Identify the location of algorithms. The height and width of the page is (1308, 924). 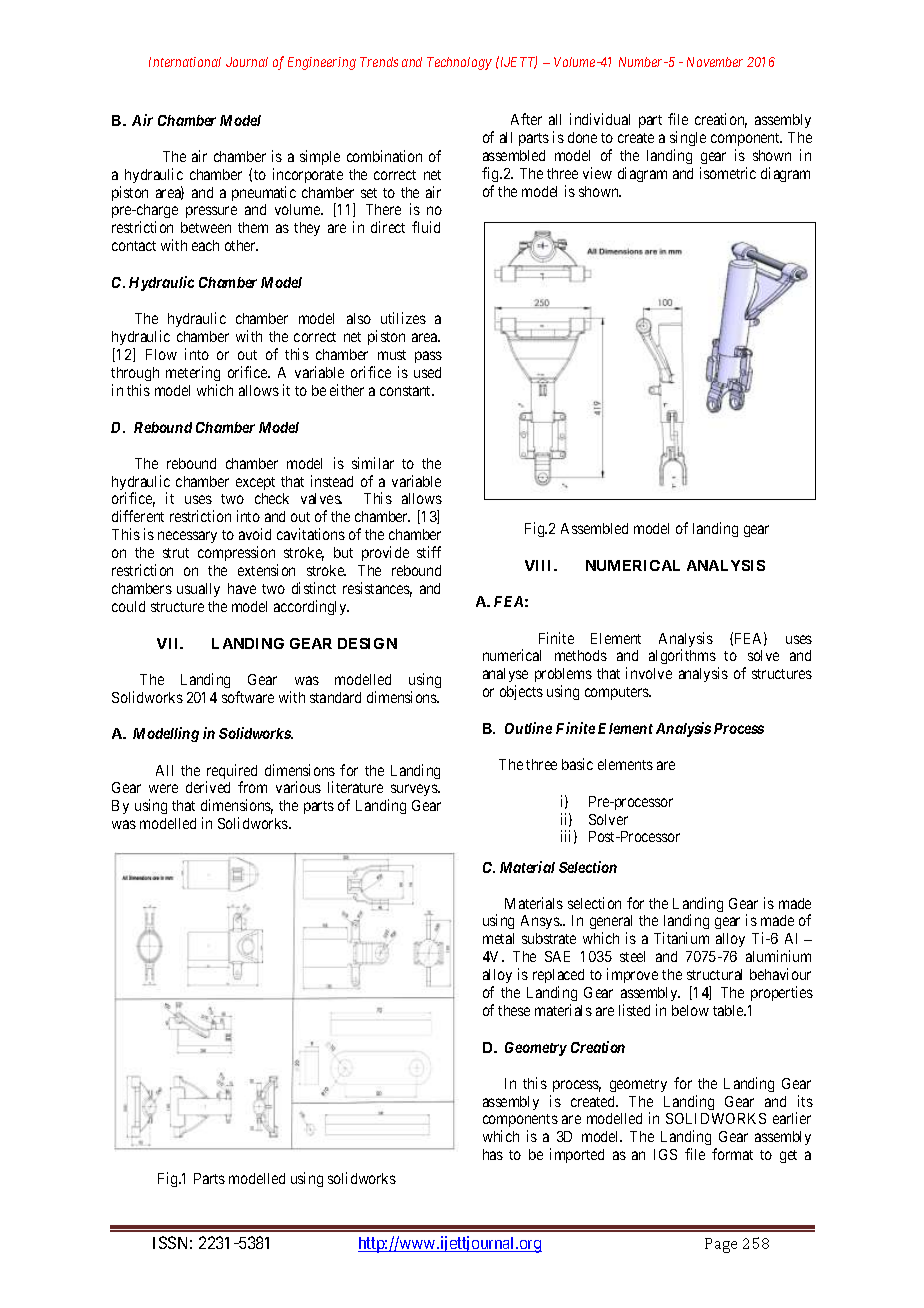
(682, 656).
